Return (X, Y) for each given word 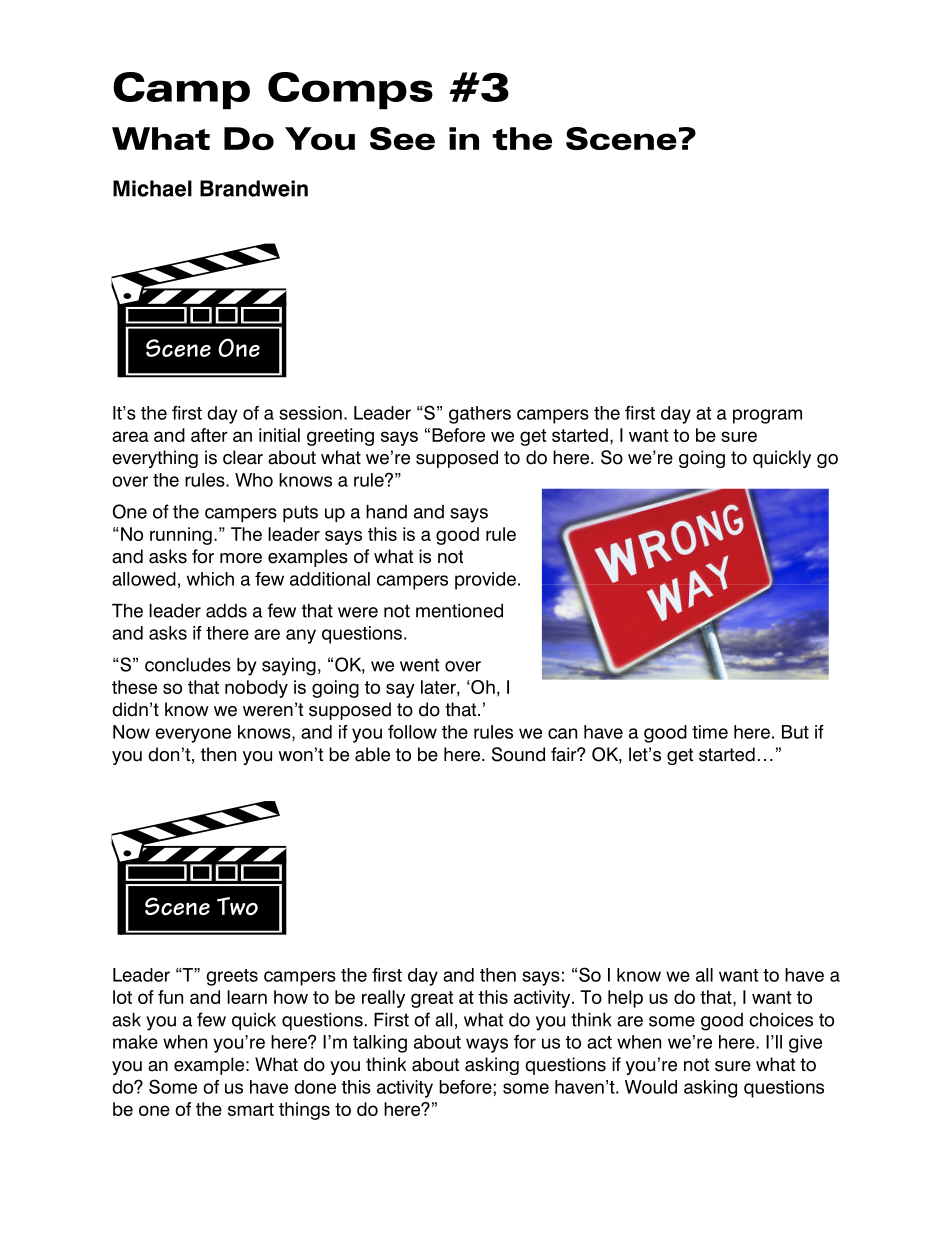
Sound (518, 754)
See (402, 138)
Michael (152, 188)
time (710, 732)
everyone (193, 735)
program (767, 416)
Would (651, 1087)
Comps (350, 91)
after (209, 435)
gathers (480, 415)
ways (487, 1045)
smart (251, 1109)
